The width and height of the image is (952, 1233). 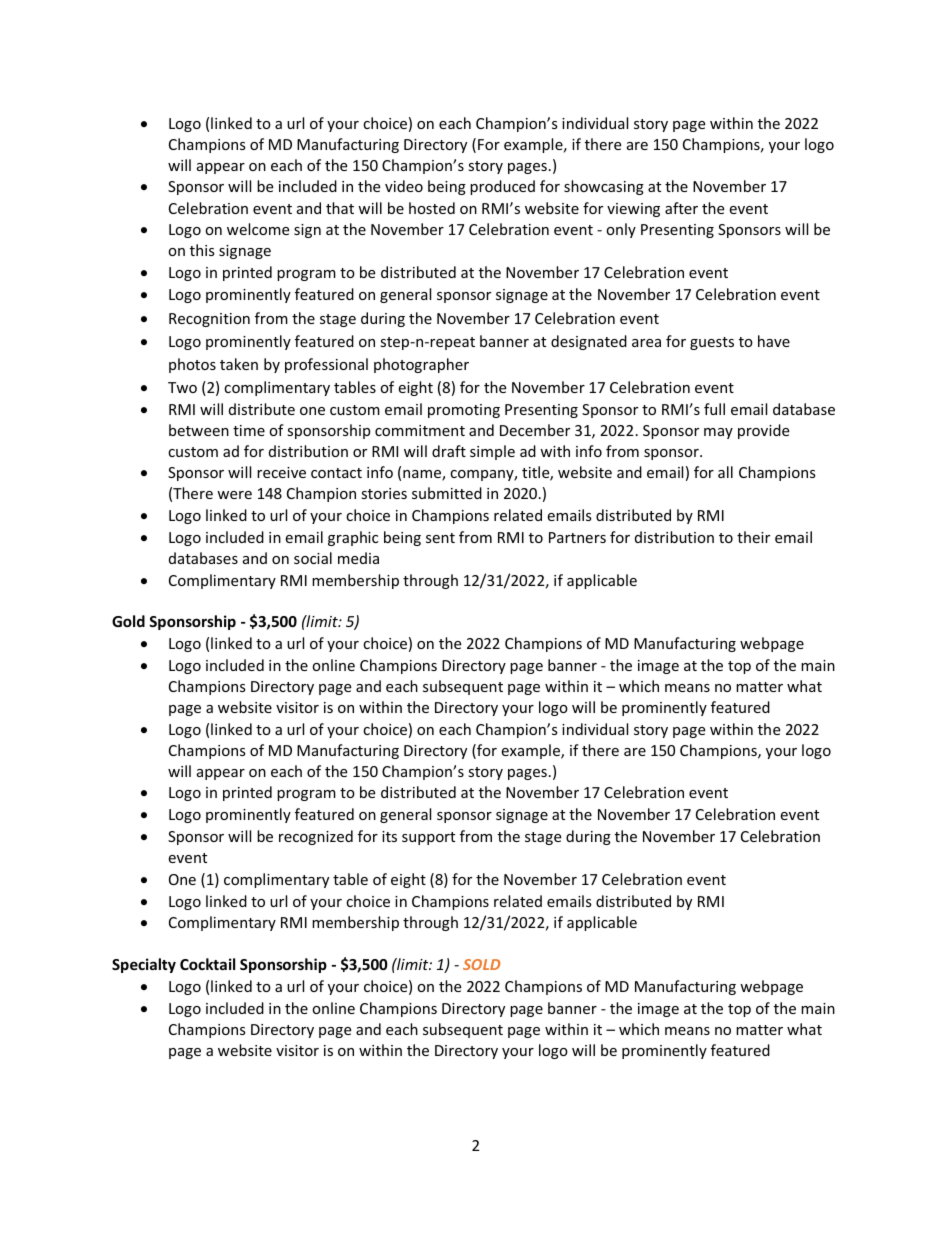 I want to click on support, so click(x=428, y=838).
